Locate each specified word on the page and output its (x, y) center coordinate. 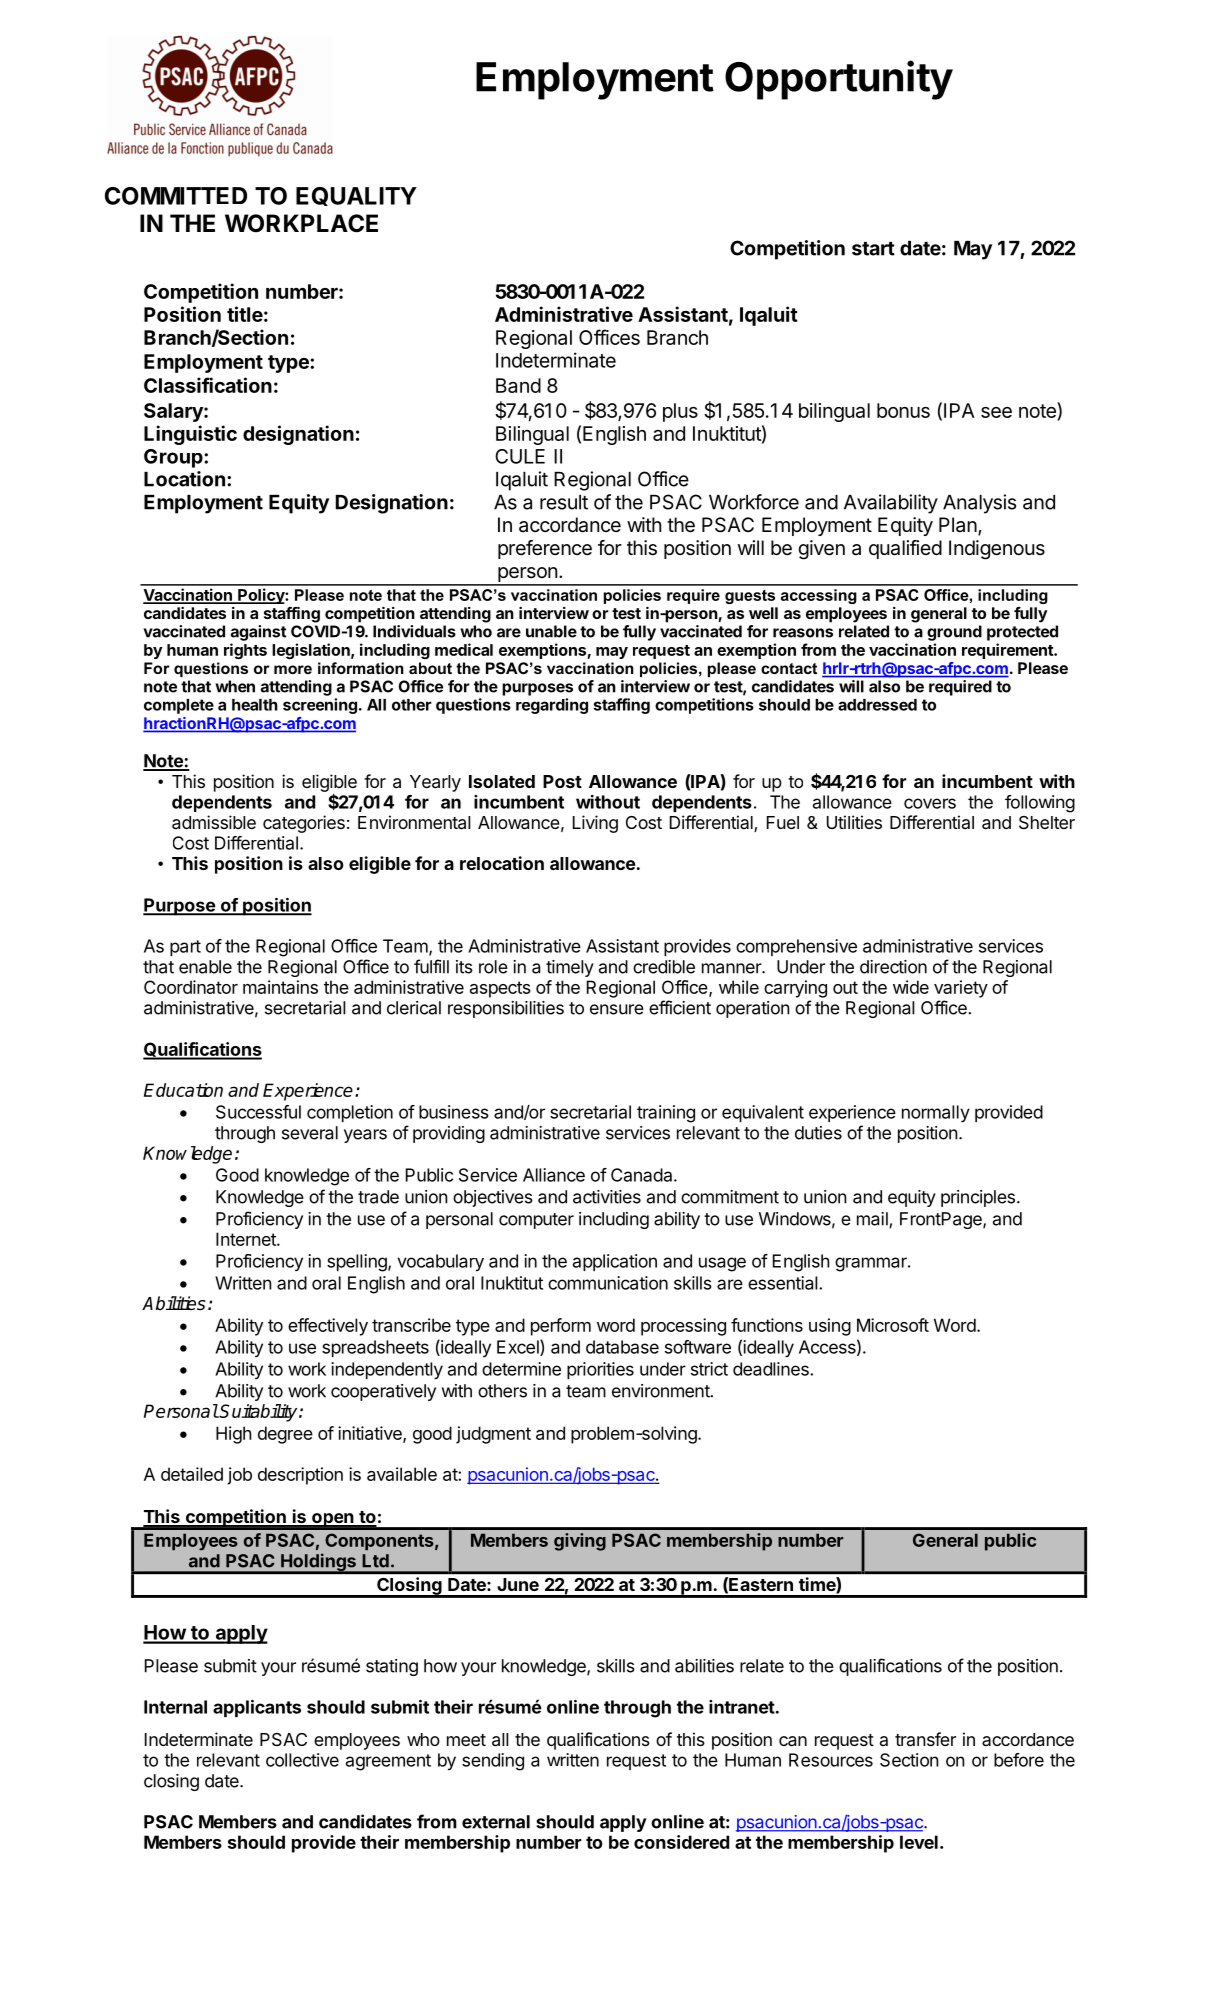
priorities (600, 1370)
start (873, 249)
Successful (258, 1112)
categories (304, 824)
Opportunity (839, 80)
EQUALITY (356, 196)
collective (302, 1760)
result (564, 502)
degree (285, 1435)
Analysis (979, 504)
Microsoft (893, 1325)
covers (930, 803)
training (666, 1114)
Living (595, 824)
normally (936, 1113)
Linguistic (190, 435)
